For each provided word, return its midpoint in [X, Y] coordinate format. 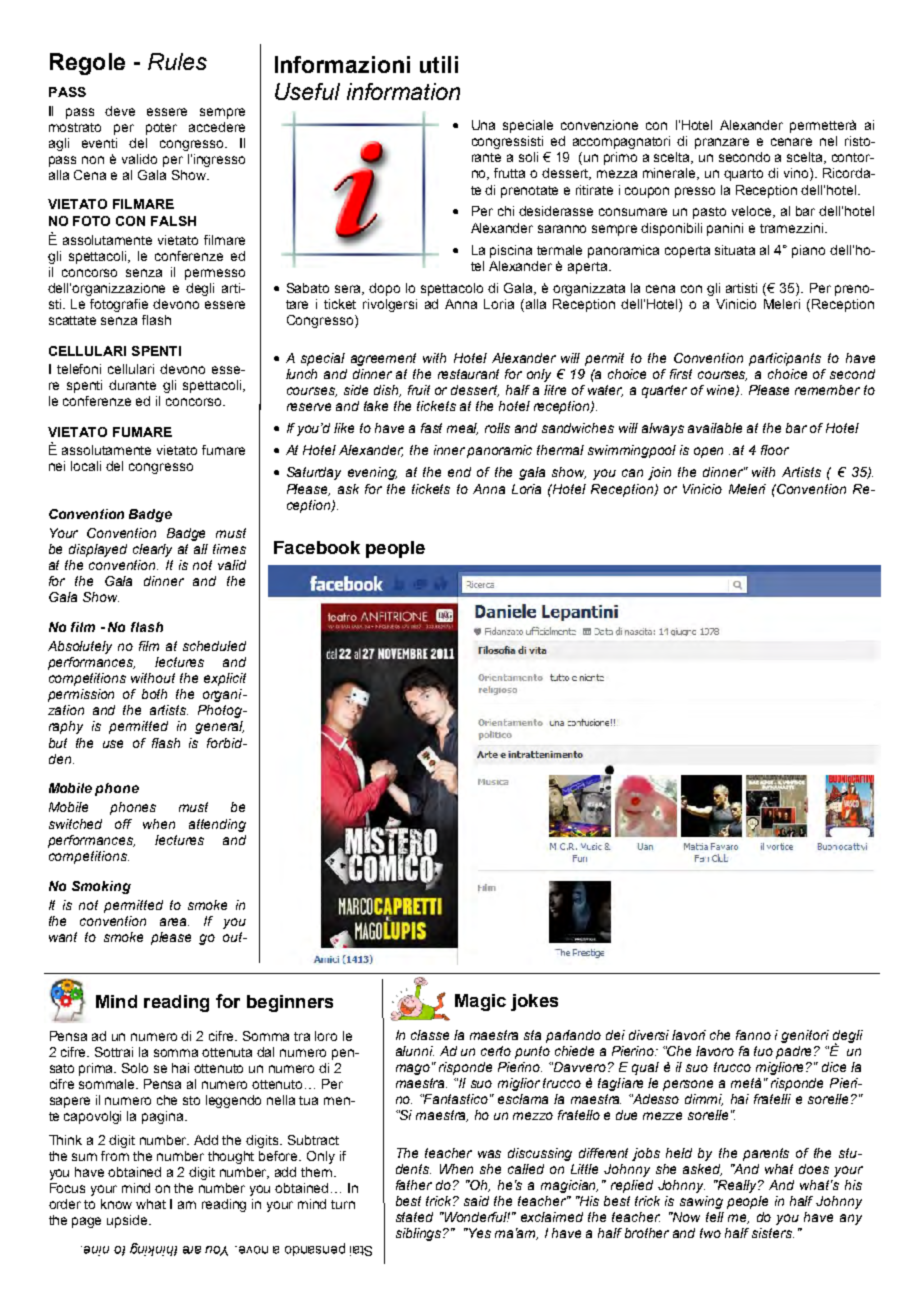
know [116, 1204]
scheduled [214, 646]
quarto [743, 175]
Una [483, 125]
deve [120, 111]
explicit [225, 679]
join [659, 473]
